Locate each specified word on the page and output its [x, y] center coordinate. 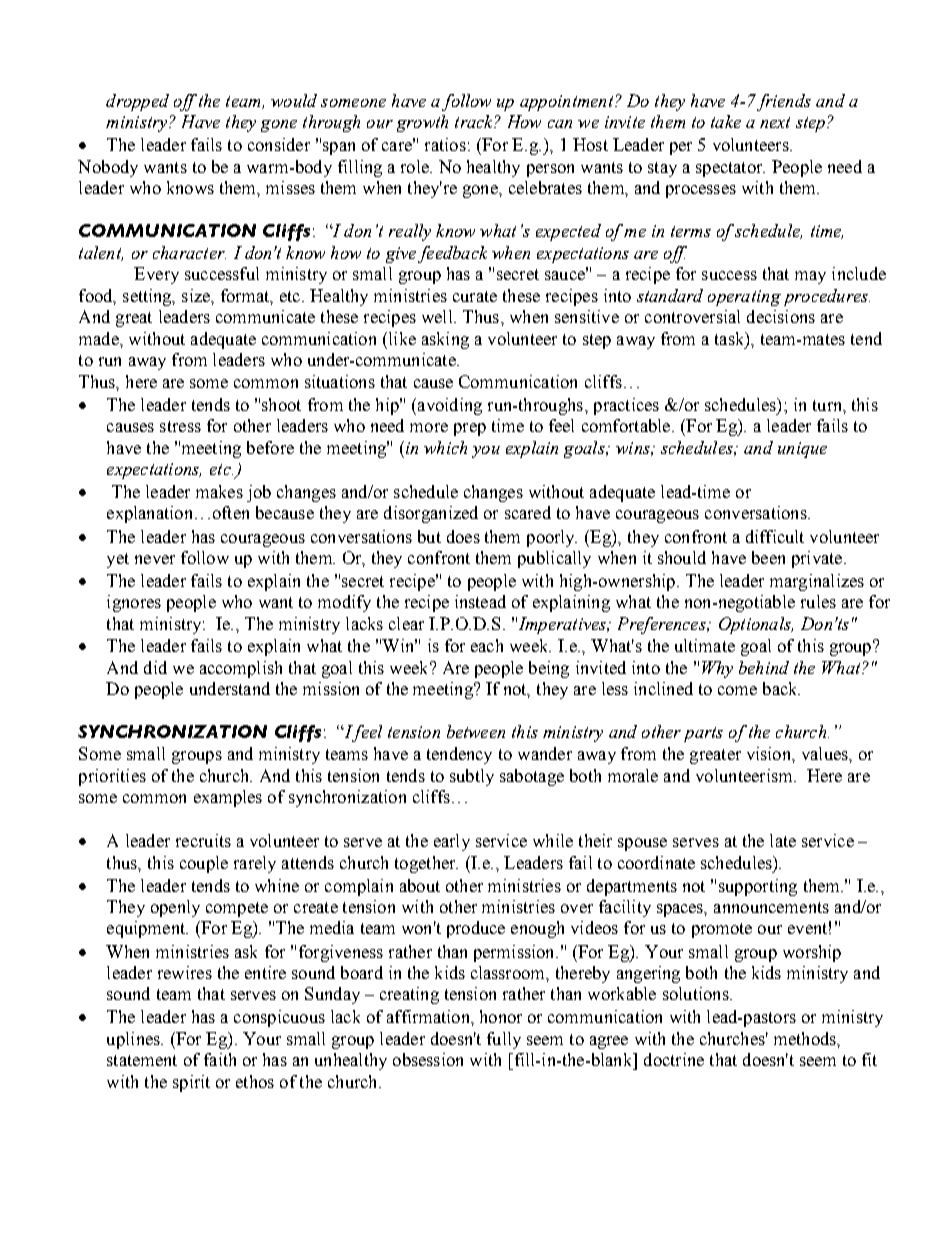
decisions [781, 316]
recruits [203, 840]
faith [220, 1059]
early [452, 842]
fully [504, 1040]
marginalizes [817, 582]
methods [806, 1038]
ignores [134, 603]
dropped [137, 102]
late [783, 840]
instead [480, 601]
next [775, 122]
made [100, 338]
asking [445, 340]
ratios [445, 144]
